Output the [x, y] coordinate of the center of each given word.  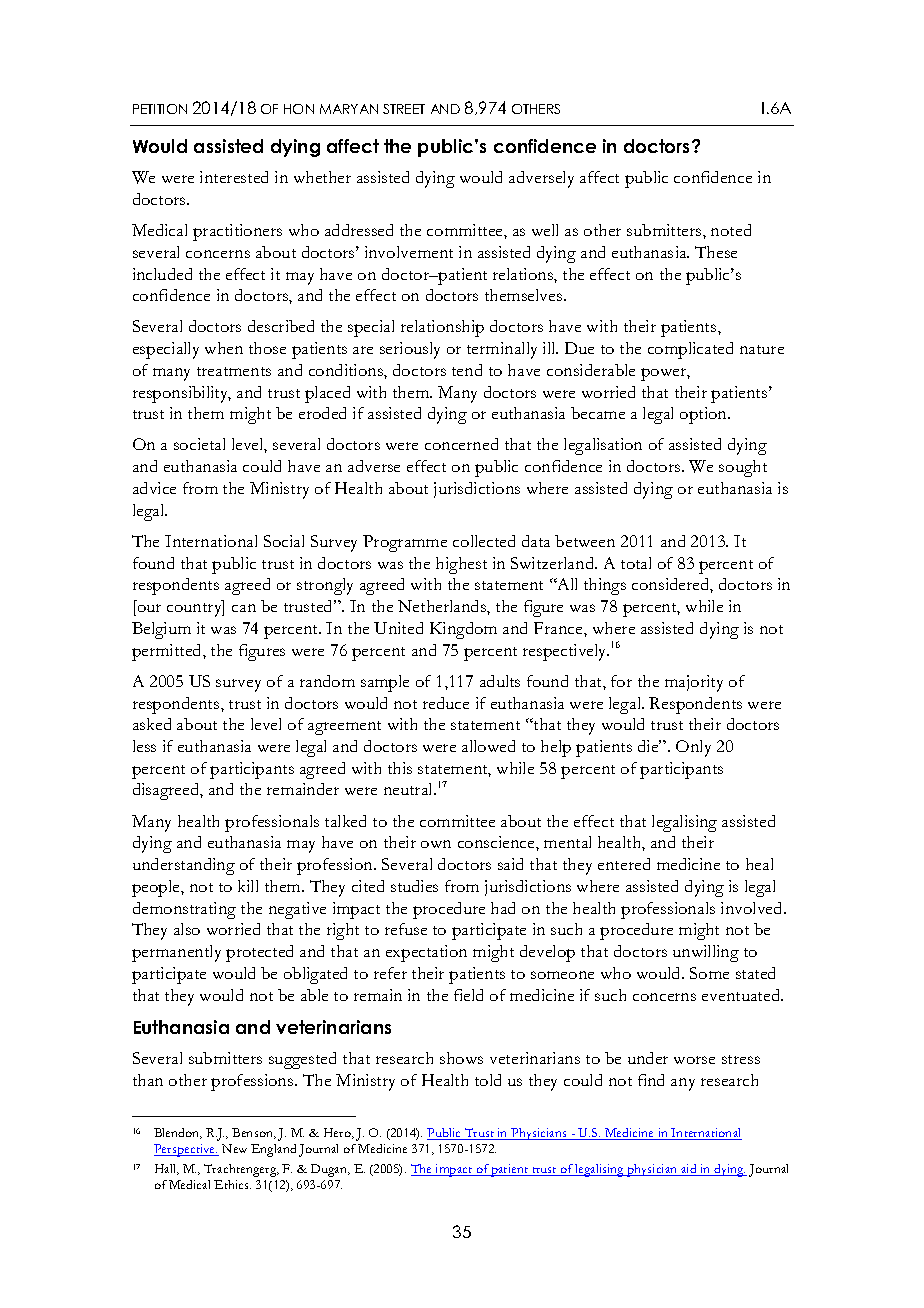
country [195, 609]
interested [234, 177]
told [488, 1080]
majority [694, 683]
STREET [404, 109]
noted [731, 230]
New [234, 1148]
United [398, 628]
